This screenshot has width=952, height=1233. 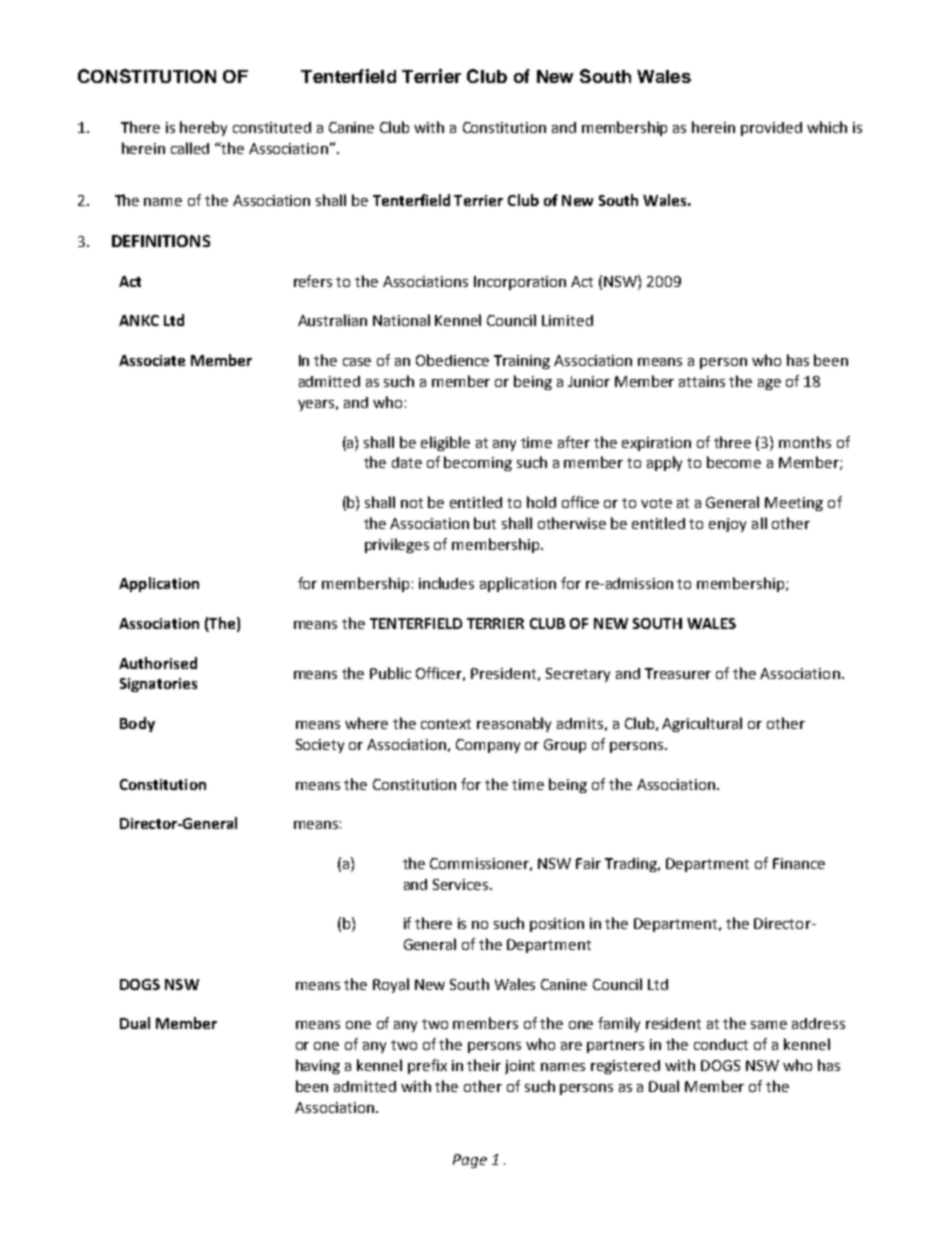 What do you see at coordinates (190, 148) in the screenshot?
I see `called` at bounding box center [190, 148].
